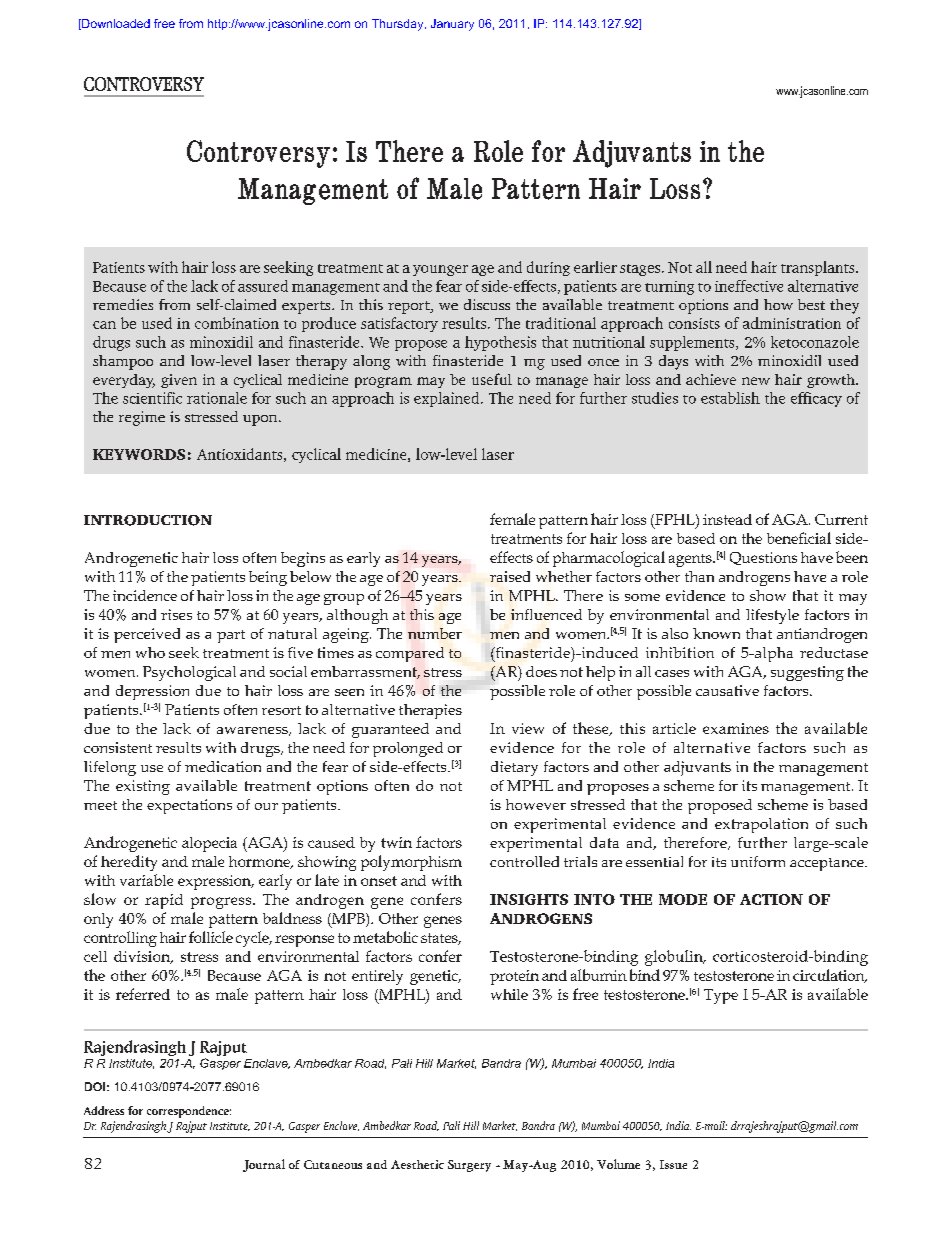 Image resolution: width=952 pixels, height=1233 pixels. What do you see at coordinates (115, 24) in the document?
I see `Downloaded` at bounding box center [115, 24].
